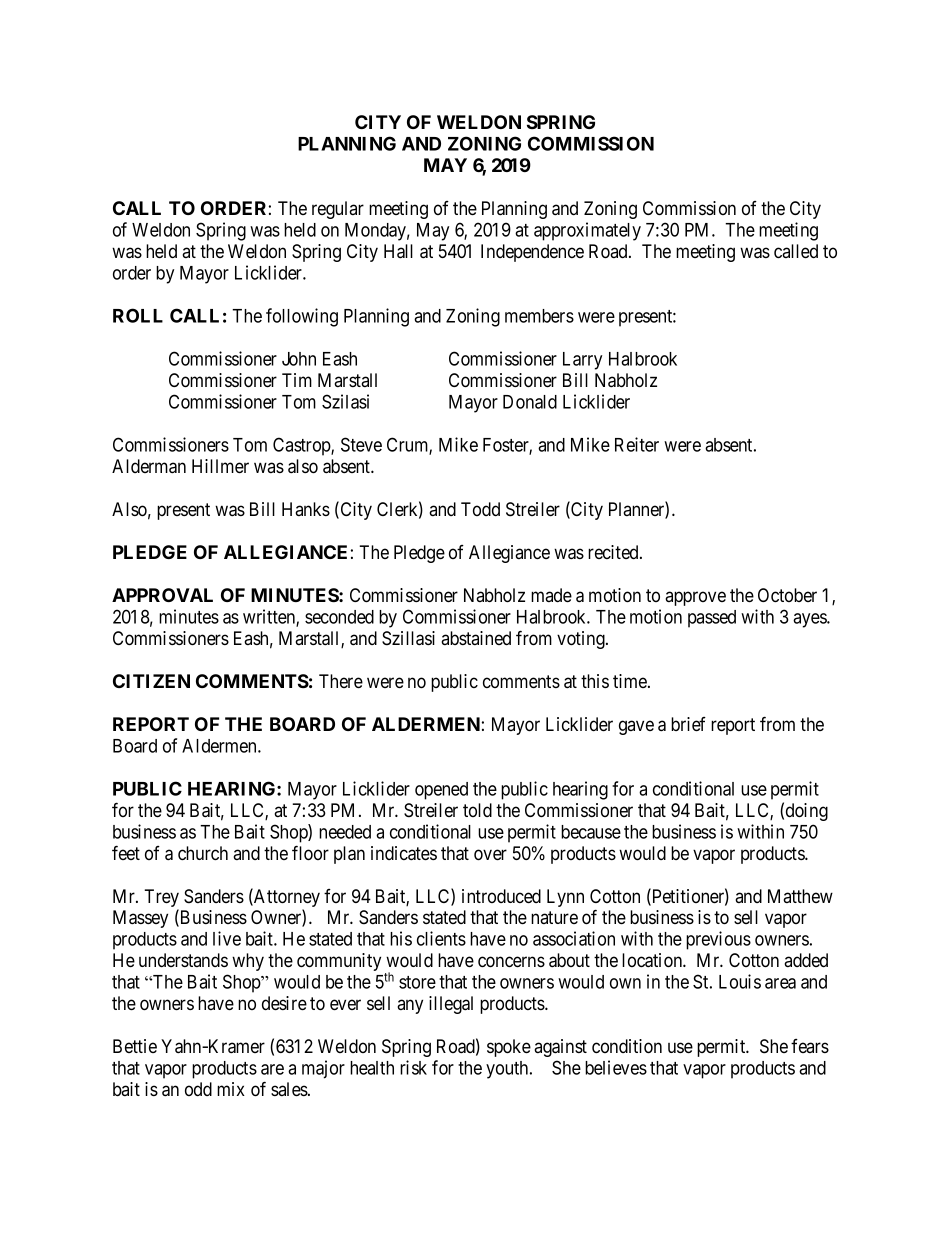  I want to click on Matthew, so click(800, 896).
